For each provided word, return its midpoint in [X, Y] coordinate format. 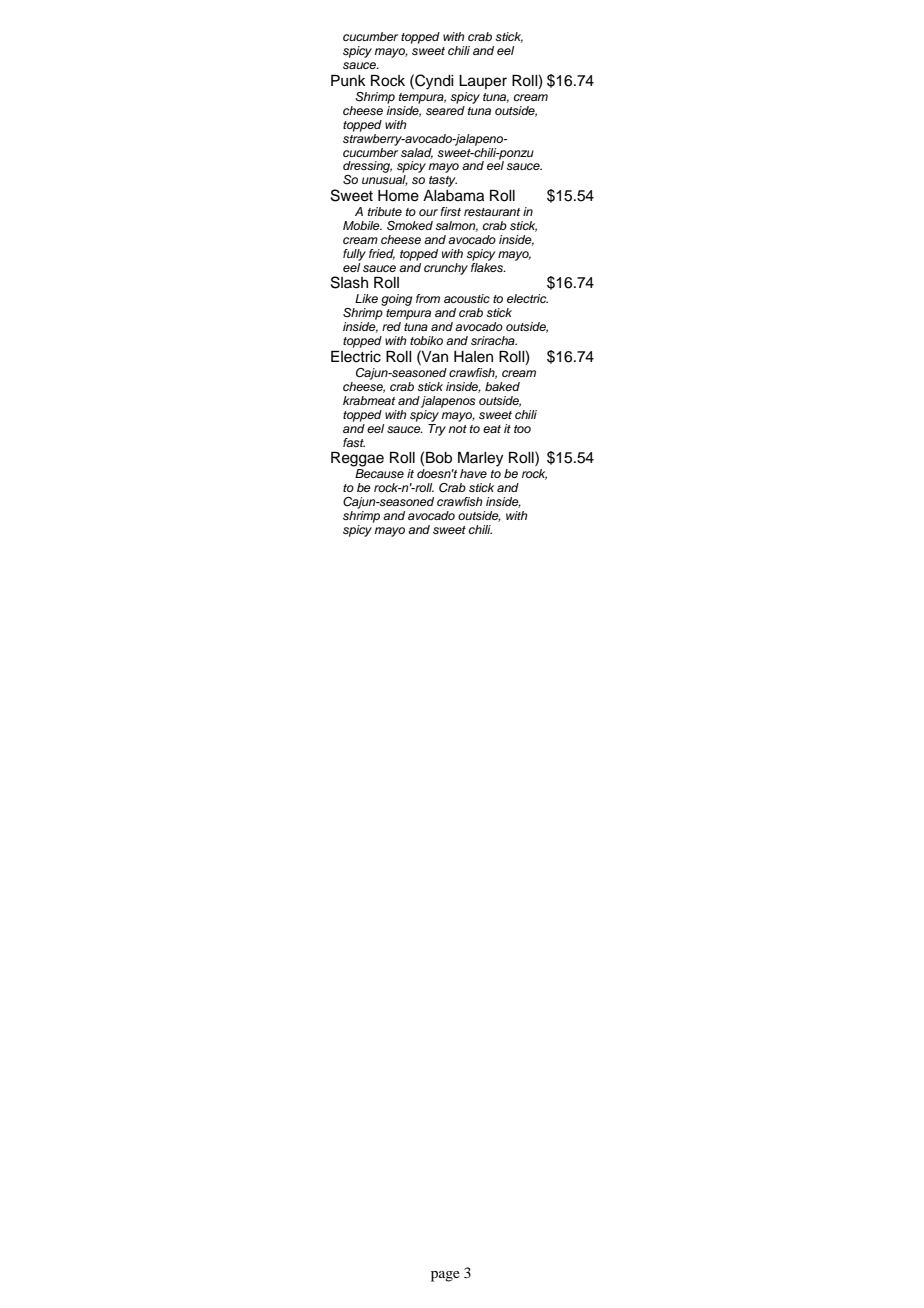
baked [502, 386]
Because [379, 473]
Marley [480, 459]
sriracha [494, 340]
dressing [367, 168]
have [473, 473]
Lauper [483, 82]
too [522, 429]
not [457, 429]
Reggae [357, 459]
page [445, 1276]
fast [354, 442]
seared [445, 109]
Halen [473, 357]
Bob [439, 458]
